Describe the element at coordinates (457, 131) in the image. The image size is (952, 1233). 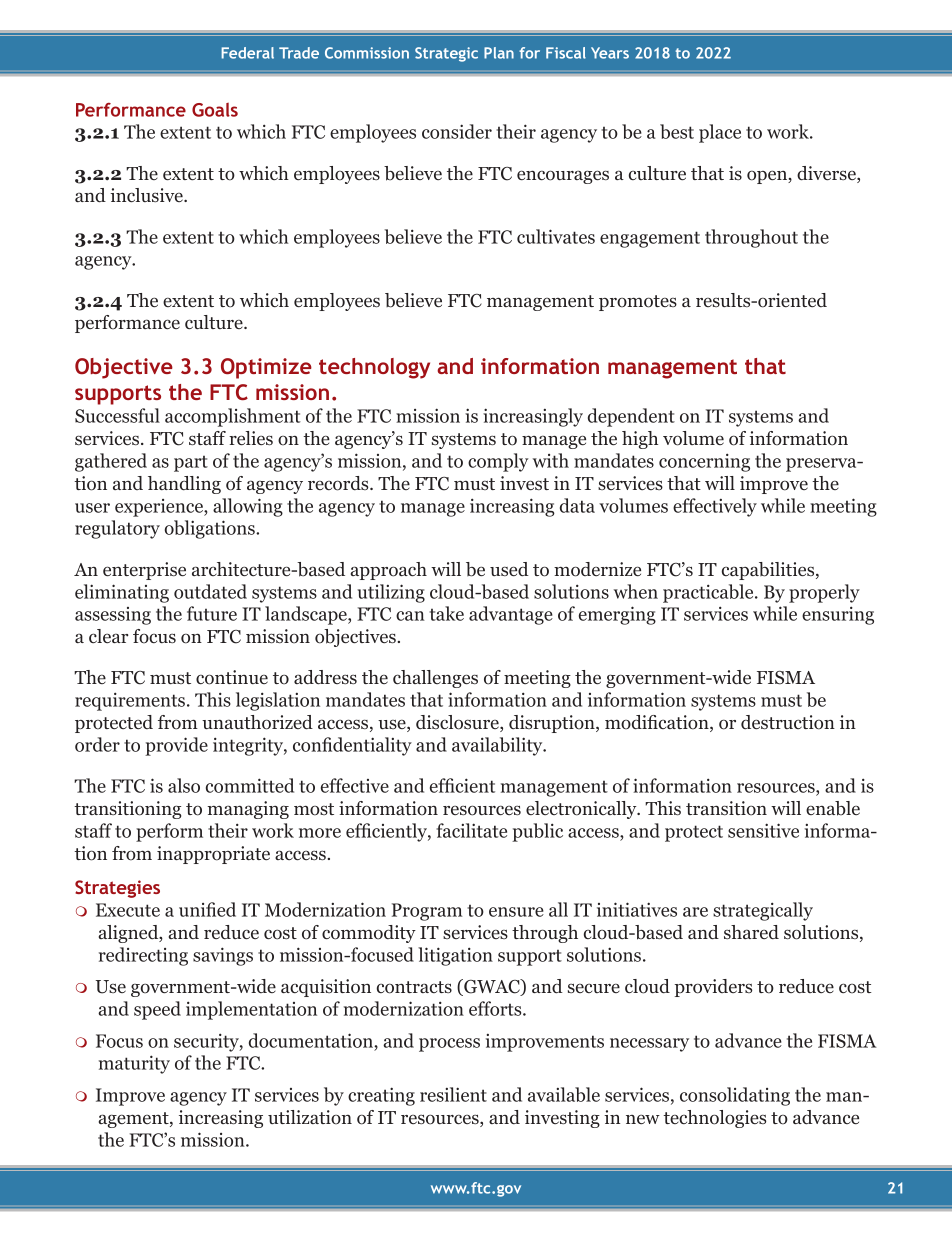
I see `consider` at that location.
